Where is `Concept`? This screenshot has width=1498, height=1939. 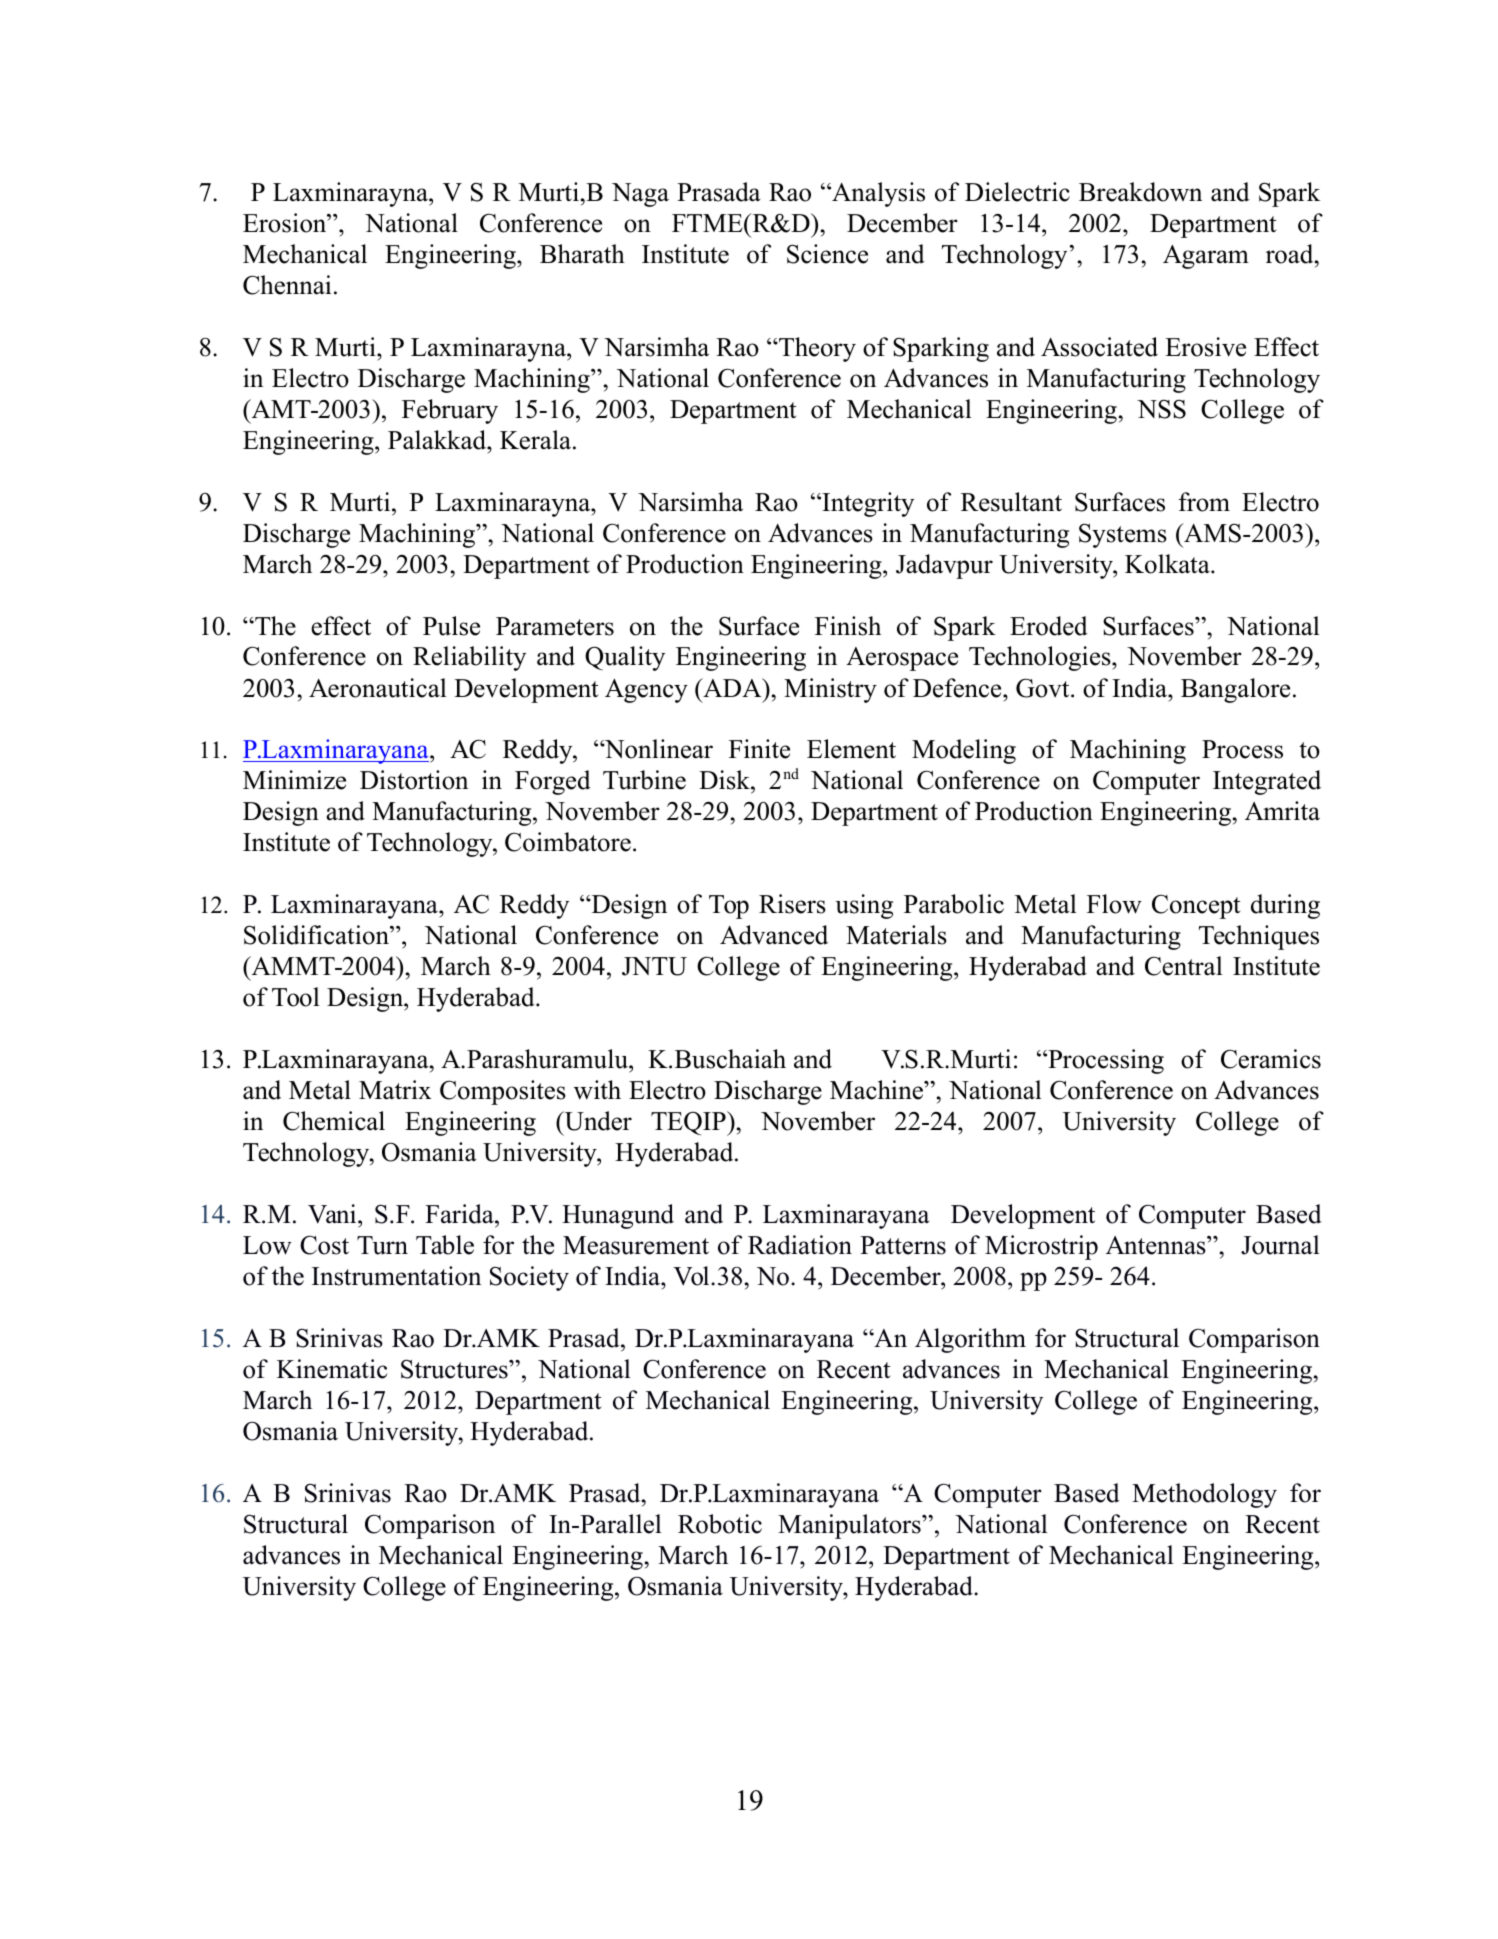
Concept is located at coordinates (1196, 906).
